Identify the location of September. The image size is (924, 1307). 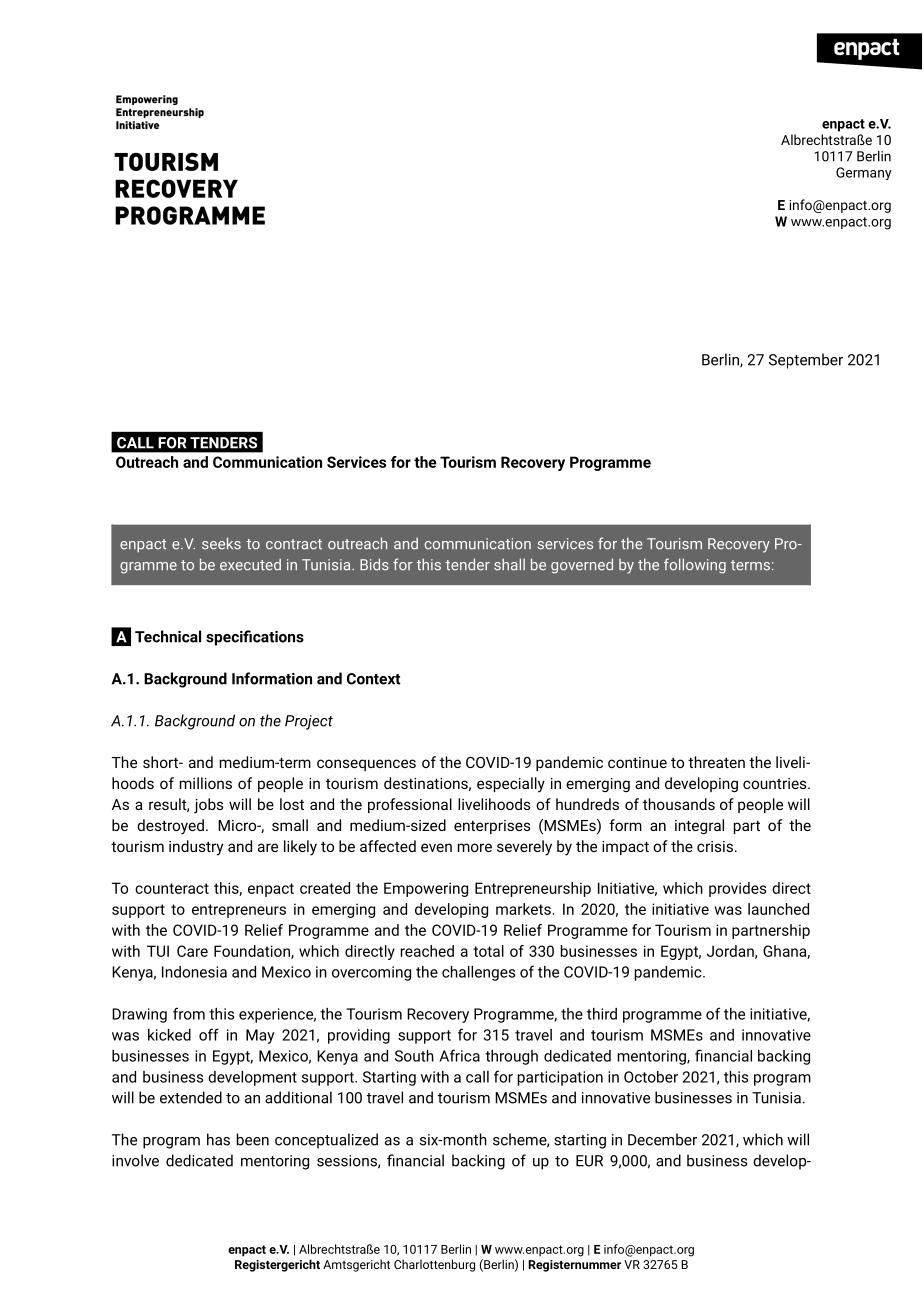
(806, 361).
